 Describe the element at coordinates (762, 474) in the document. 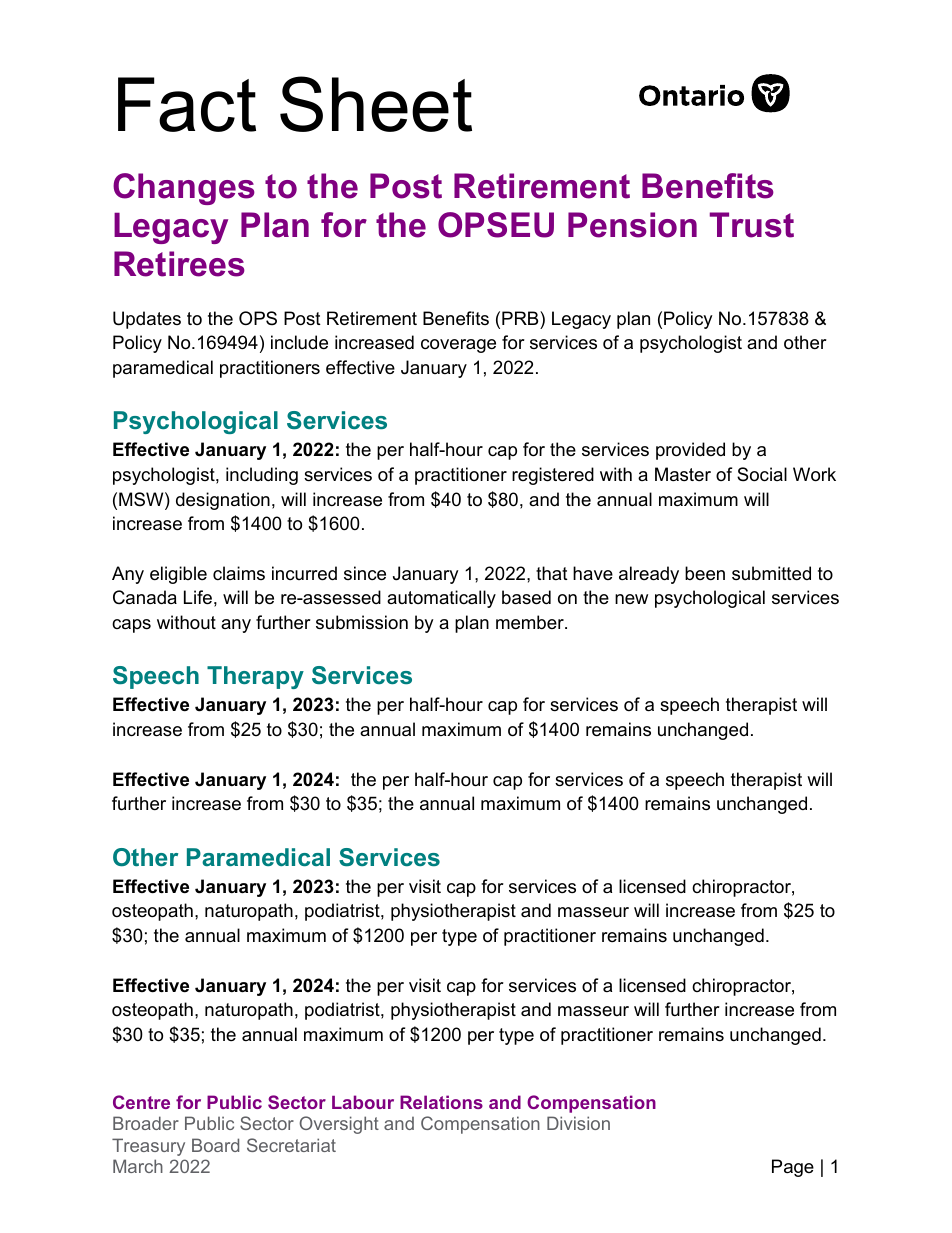

I see `Social` at that location.
